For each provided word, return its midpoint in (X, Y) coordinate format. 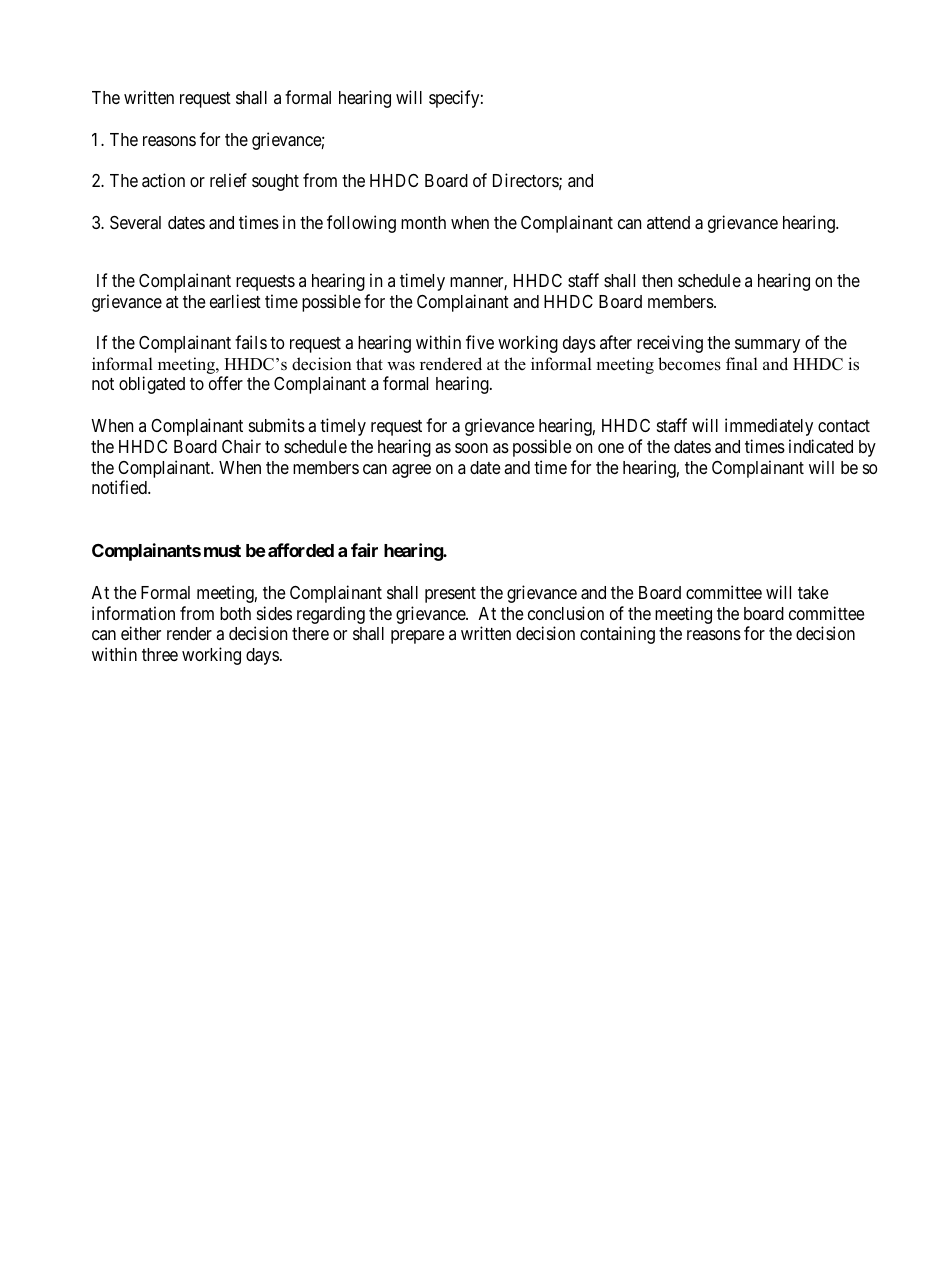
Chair (241, 446)
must (222, 551)
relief (228, 180)
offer (226, 383)
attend (668, 222)
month (423, 222)
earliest (235, 301)
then (657, 280)
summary (767, 346)
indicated (821, 446)
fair (364, 550)
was (401, 366)
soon (471, 448)
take (813, 593)
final (742, 363)
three (160, 654)
